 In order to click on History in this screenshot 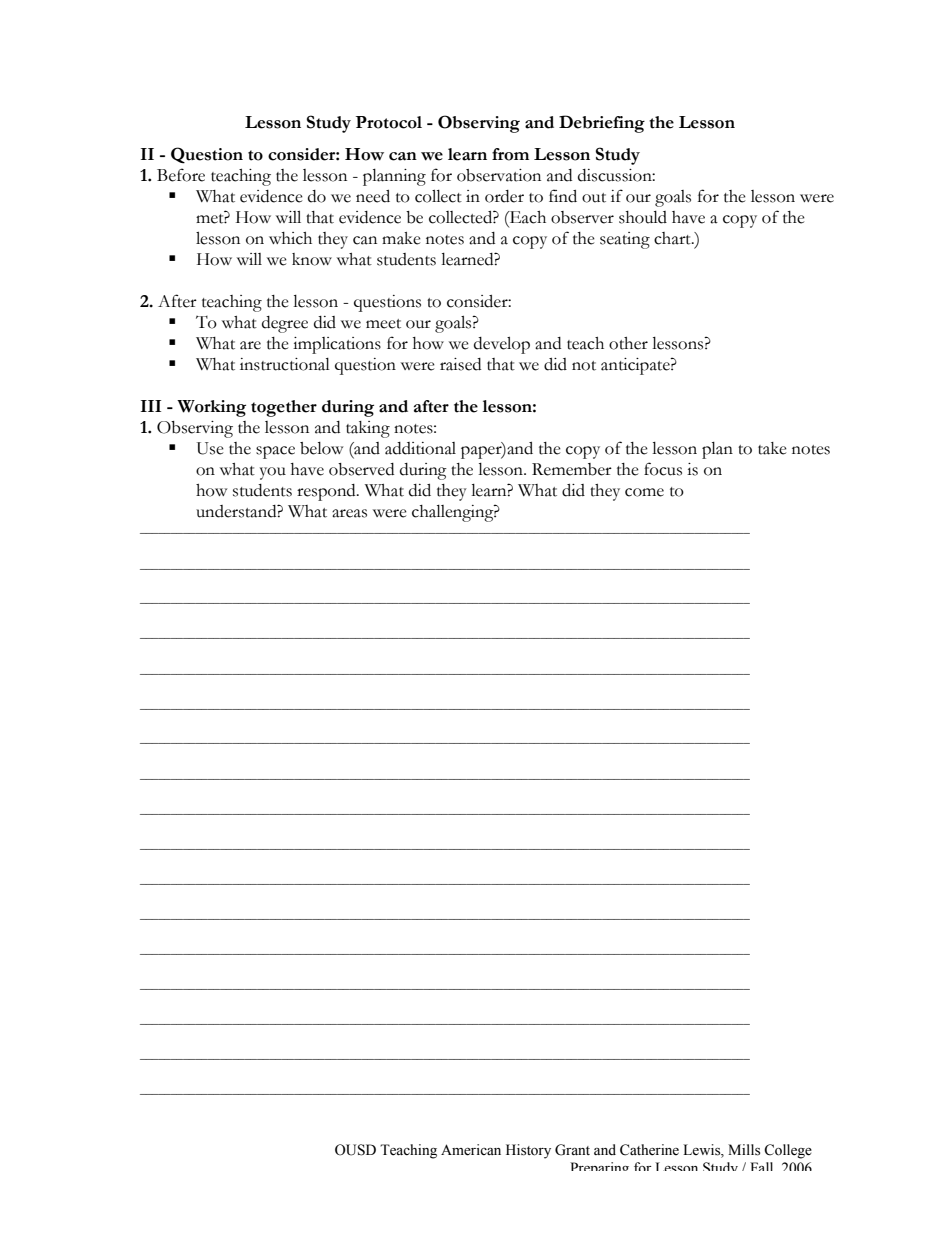, I will do `click(528, 1151)`.
